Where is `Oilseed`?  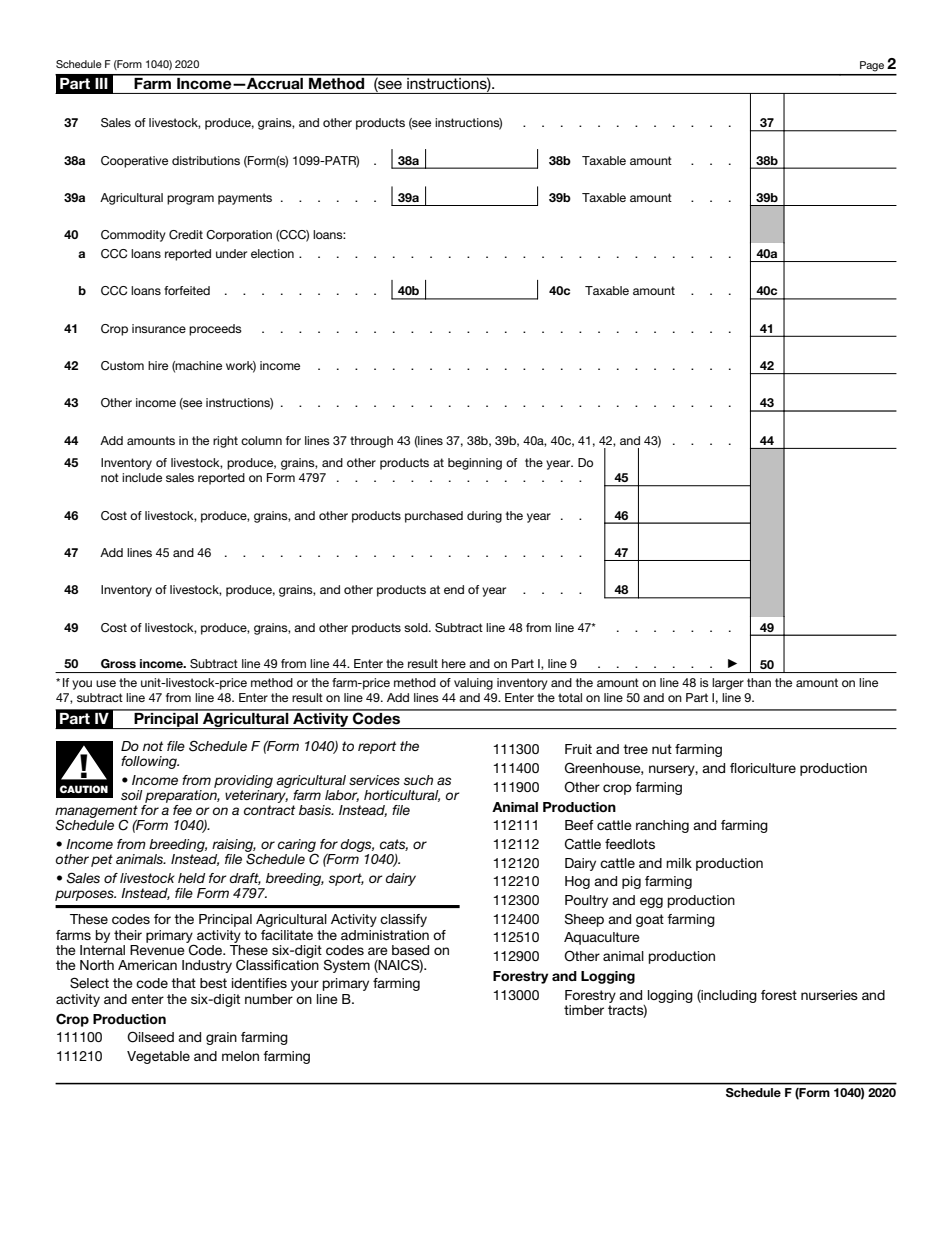
Oilseed is located at coordinates (150, 1037).
